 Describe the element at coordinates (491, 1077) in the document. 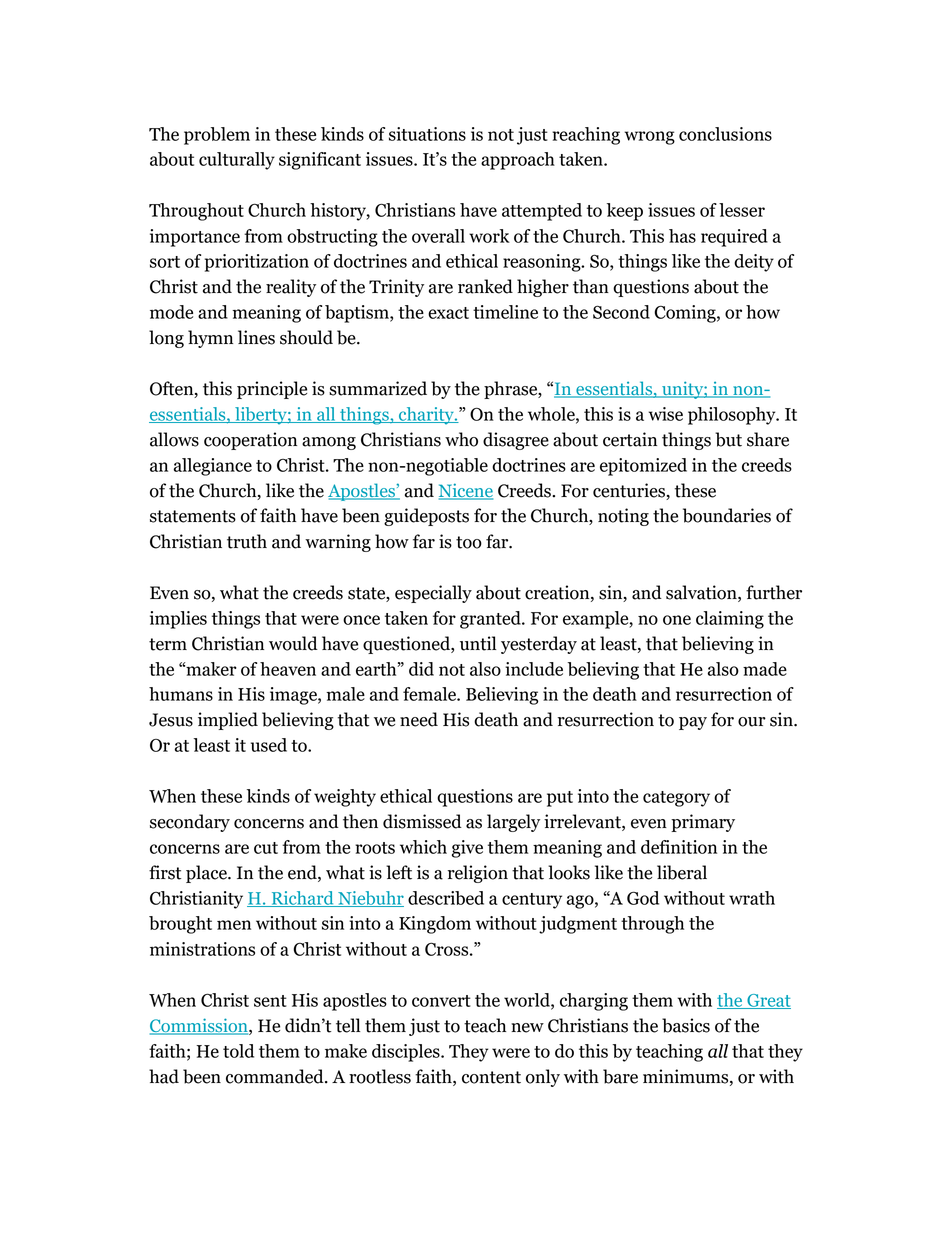

I see `content` at that location.
